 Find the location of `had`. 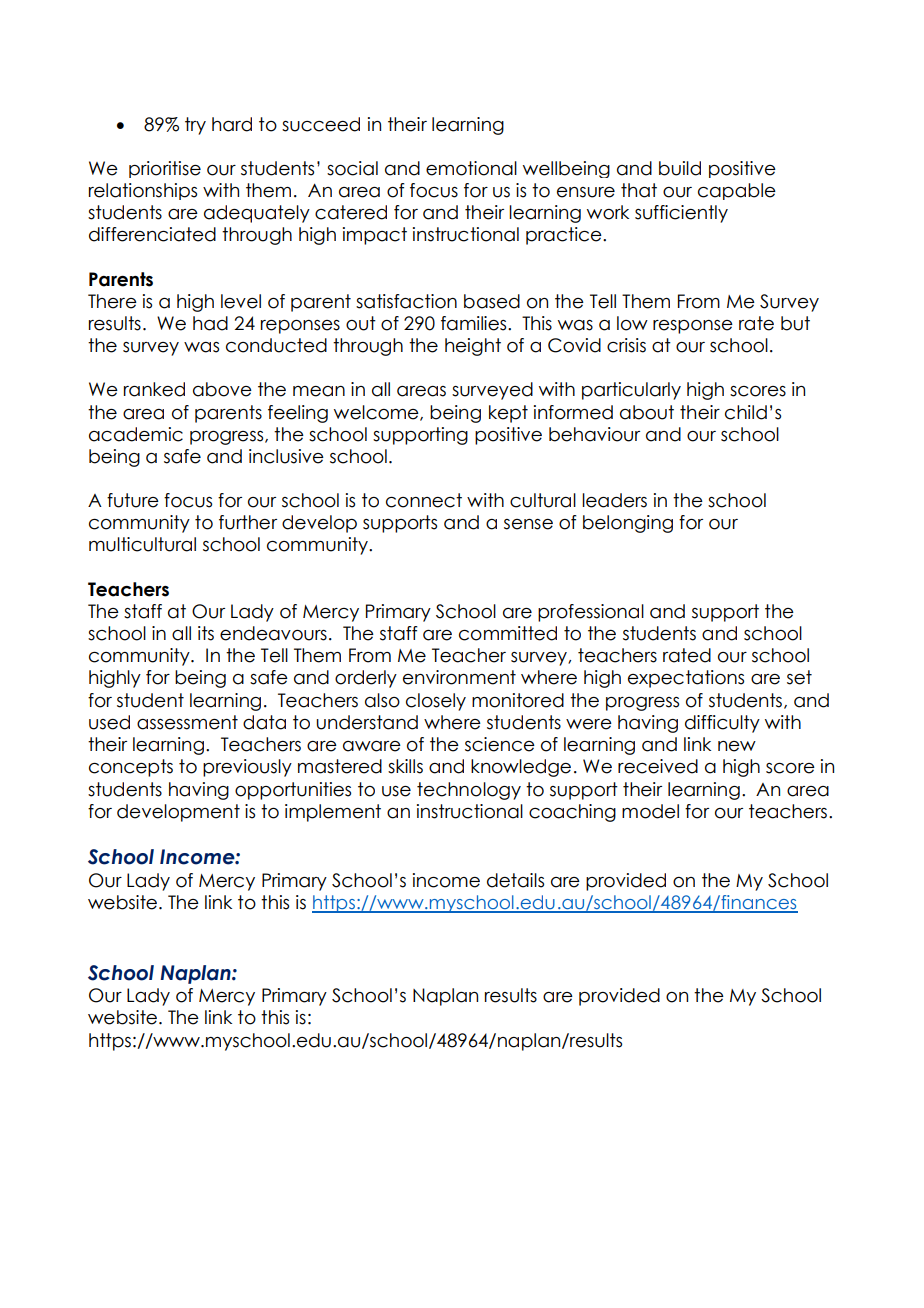

had is located at coordinates (210, 323).
